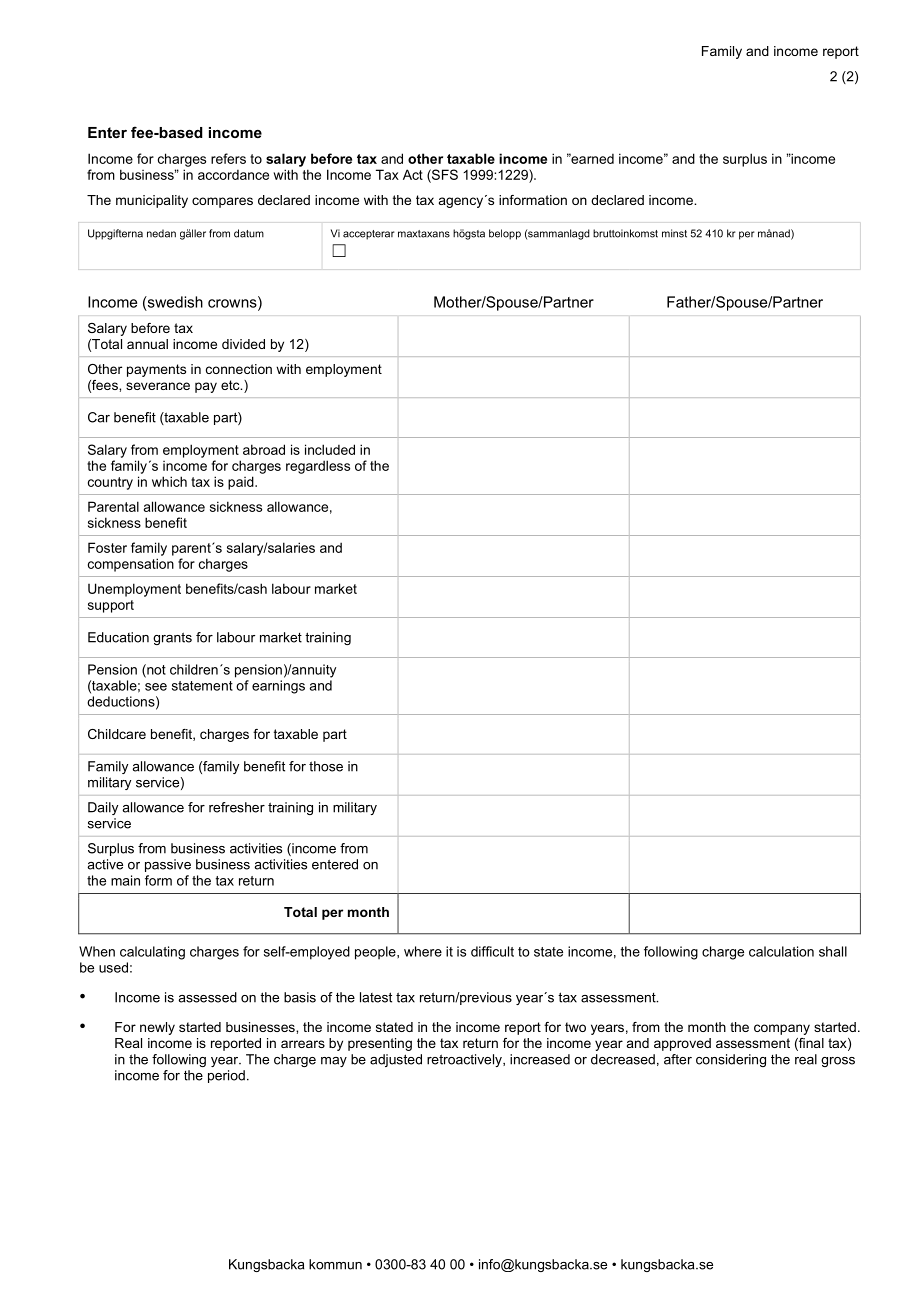  I want to click on earnings, so click(278, 687).
